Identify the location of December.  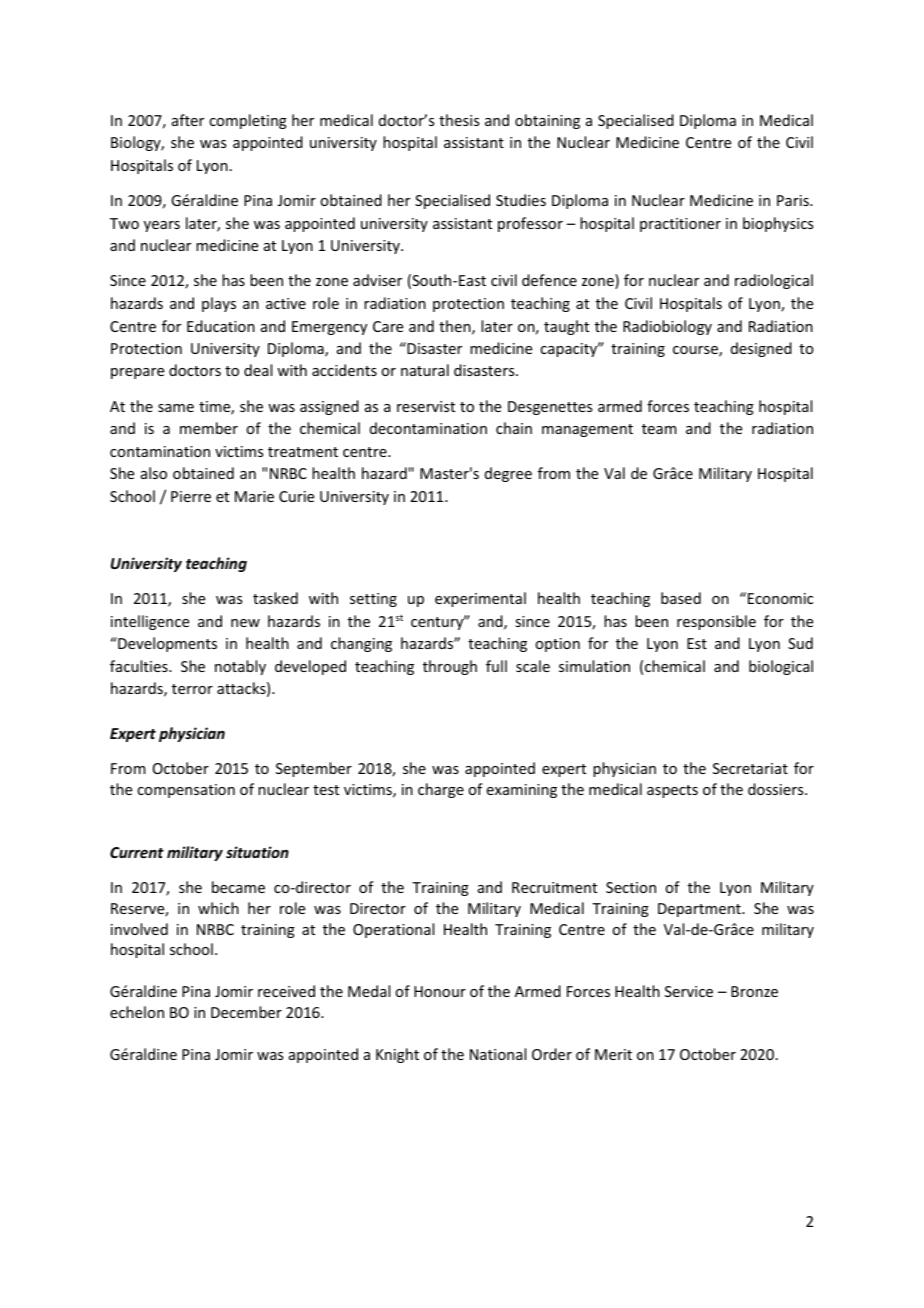
(246, 1012).
